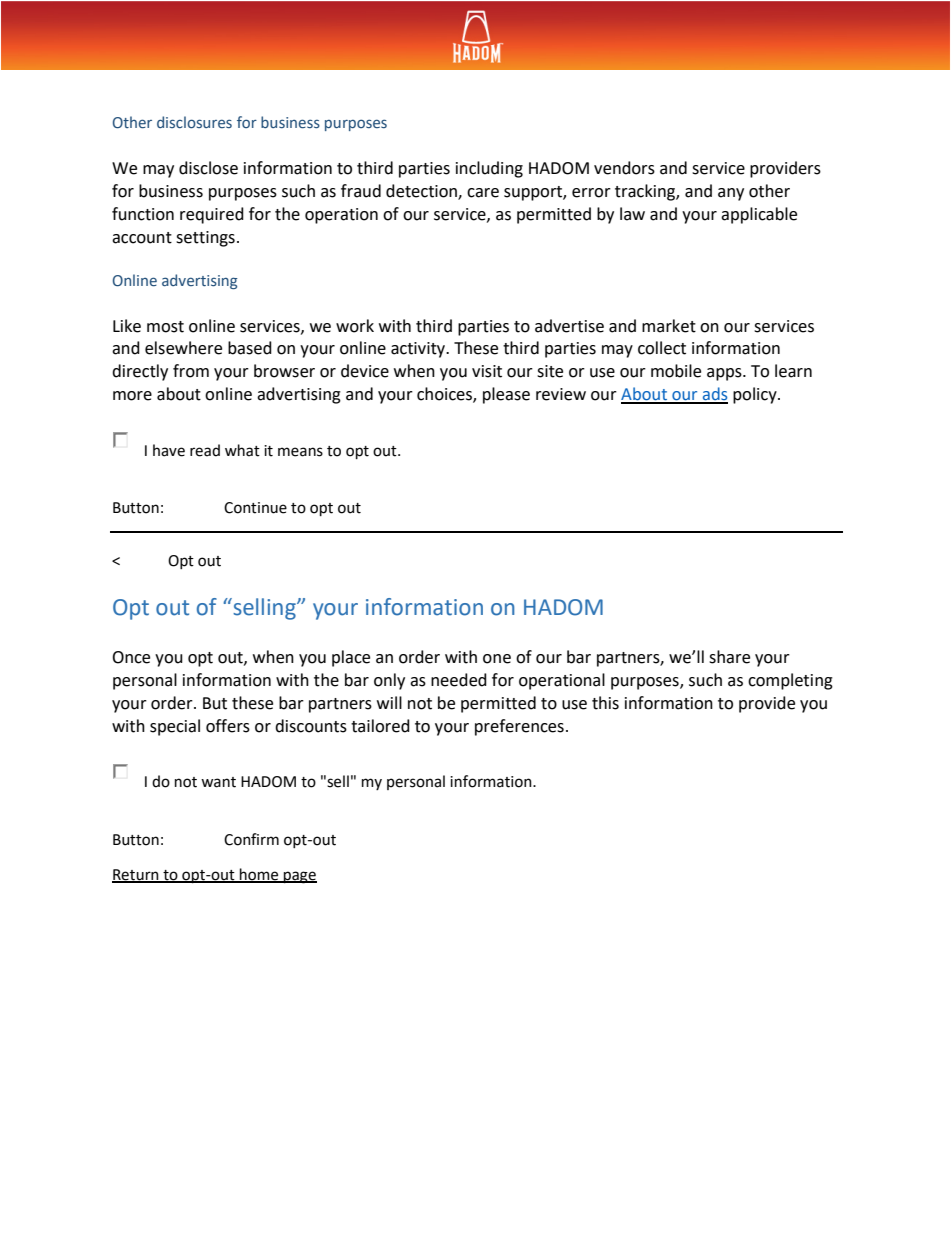 The image size is (952, 1233). Describe the element at coordinates (251, 839) in the screenshot. I see `Confirm` at that location.
